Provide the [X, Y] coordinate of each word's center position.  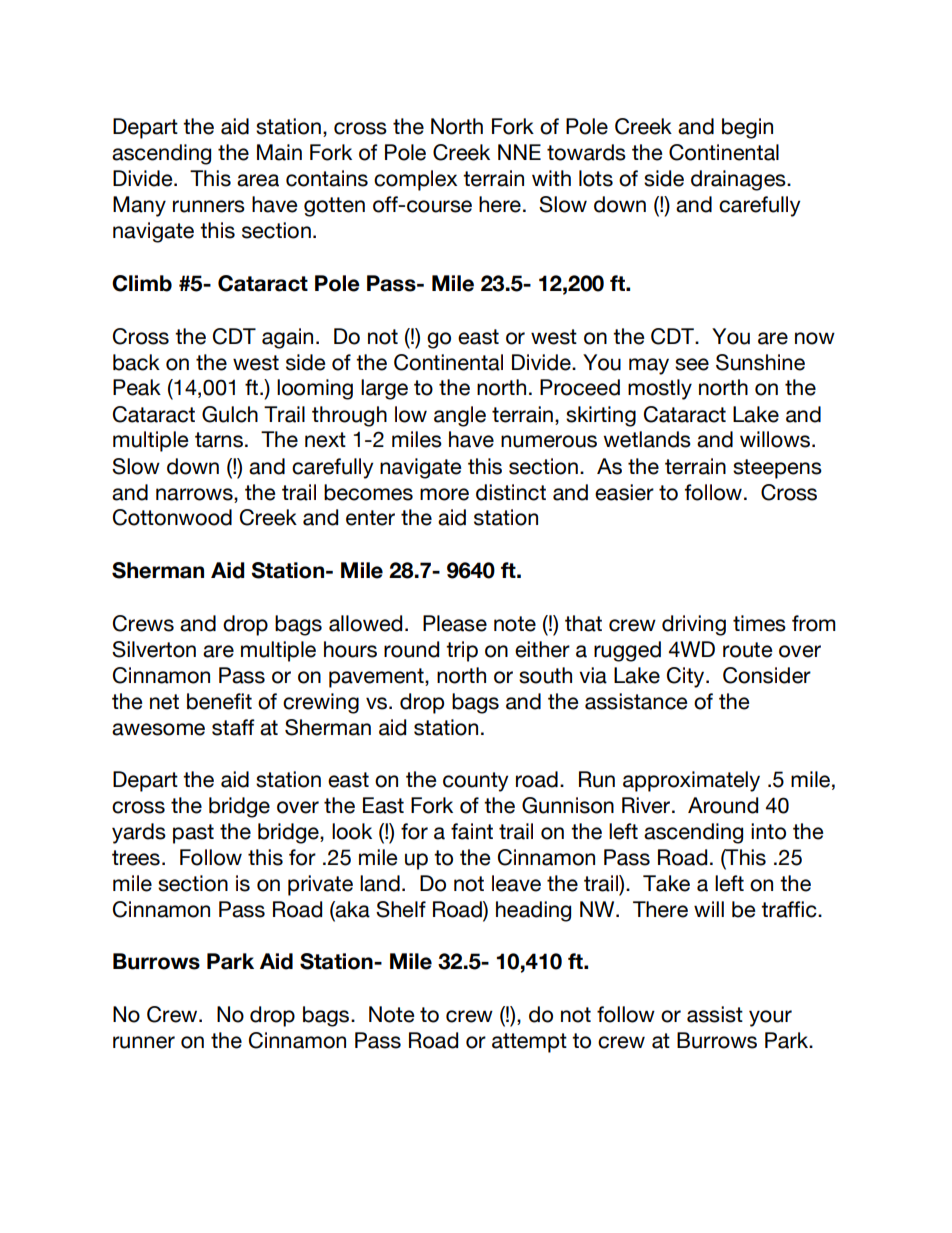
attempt [529, 1043]
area [258, 180]
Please [455, 623]
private [320, 885]
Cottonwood [172, 517]
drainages [739, 180]
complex [415, 180]
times [759, 623]
